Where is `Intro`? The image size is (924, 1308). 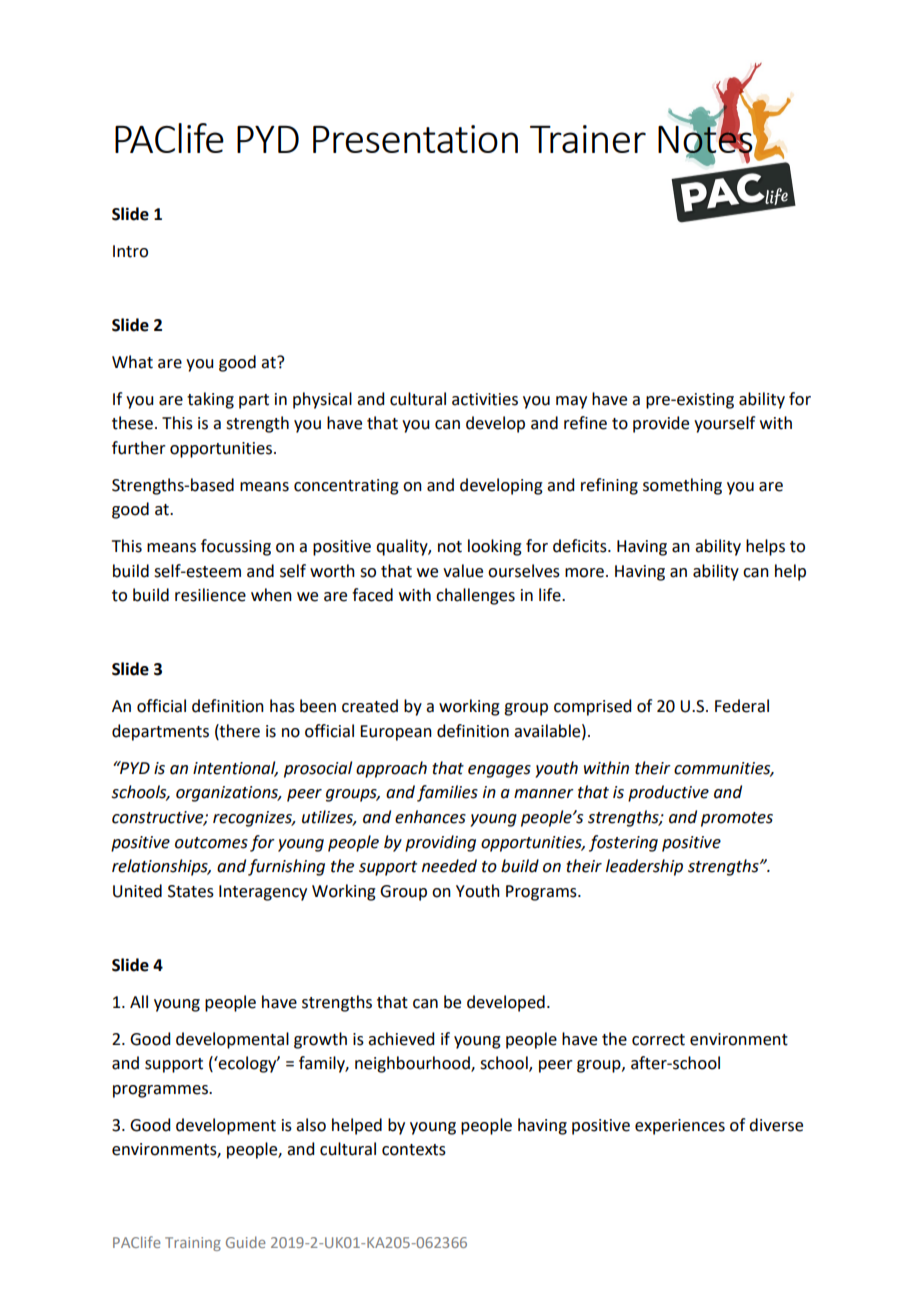 Intro is located at coordinates (130, 251).
